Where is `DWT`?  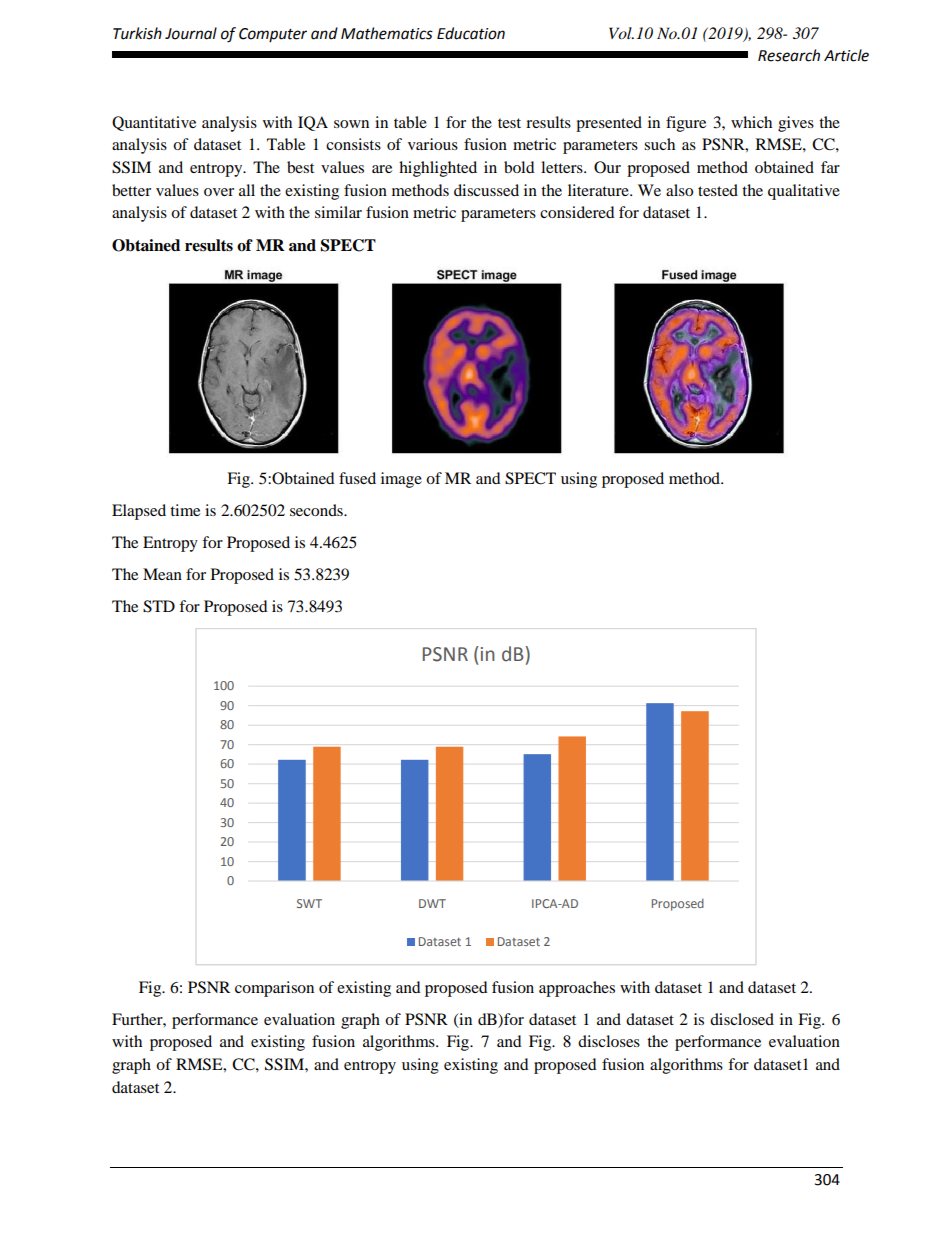
DWT is located at coordinates (432, 903).
